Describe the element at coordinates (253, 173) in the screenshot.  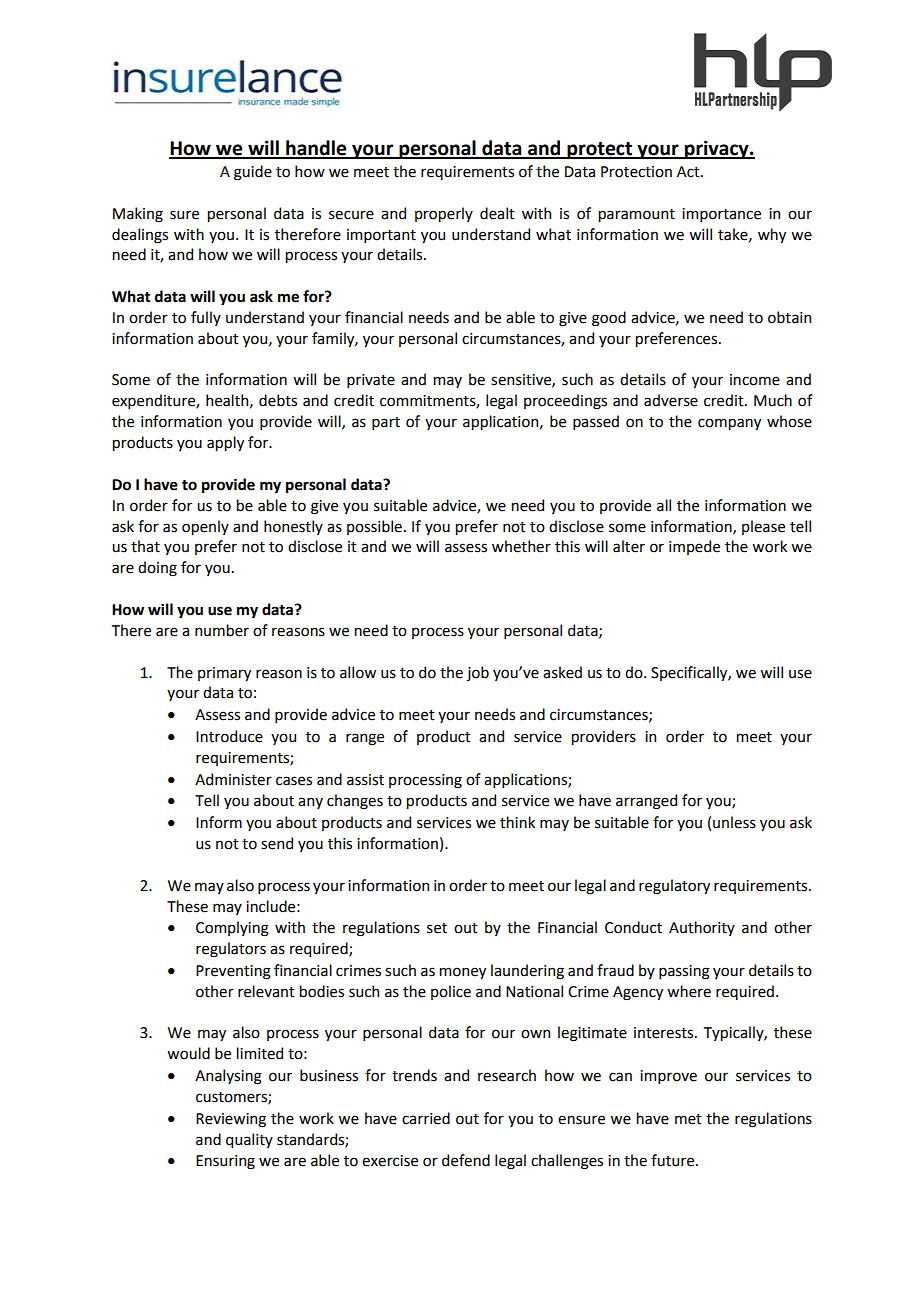
I see `guide` at that location.
